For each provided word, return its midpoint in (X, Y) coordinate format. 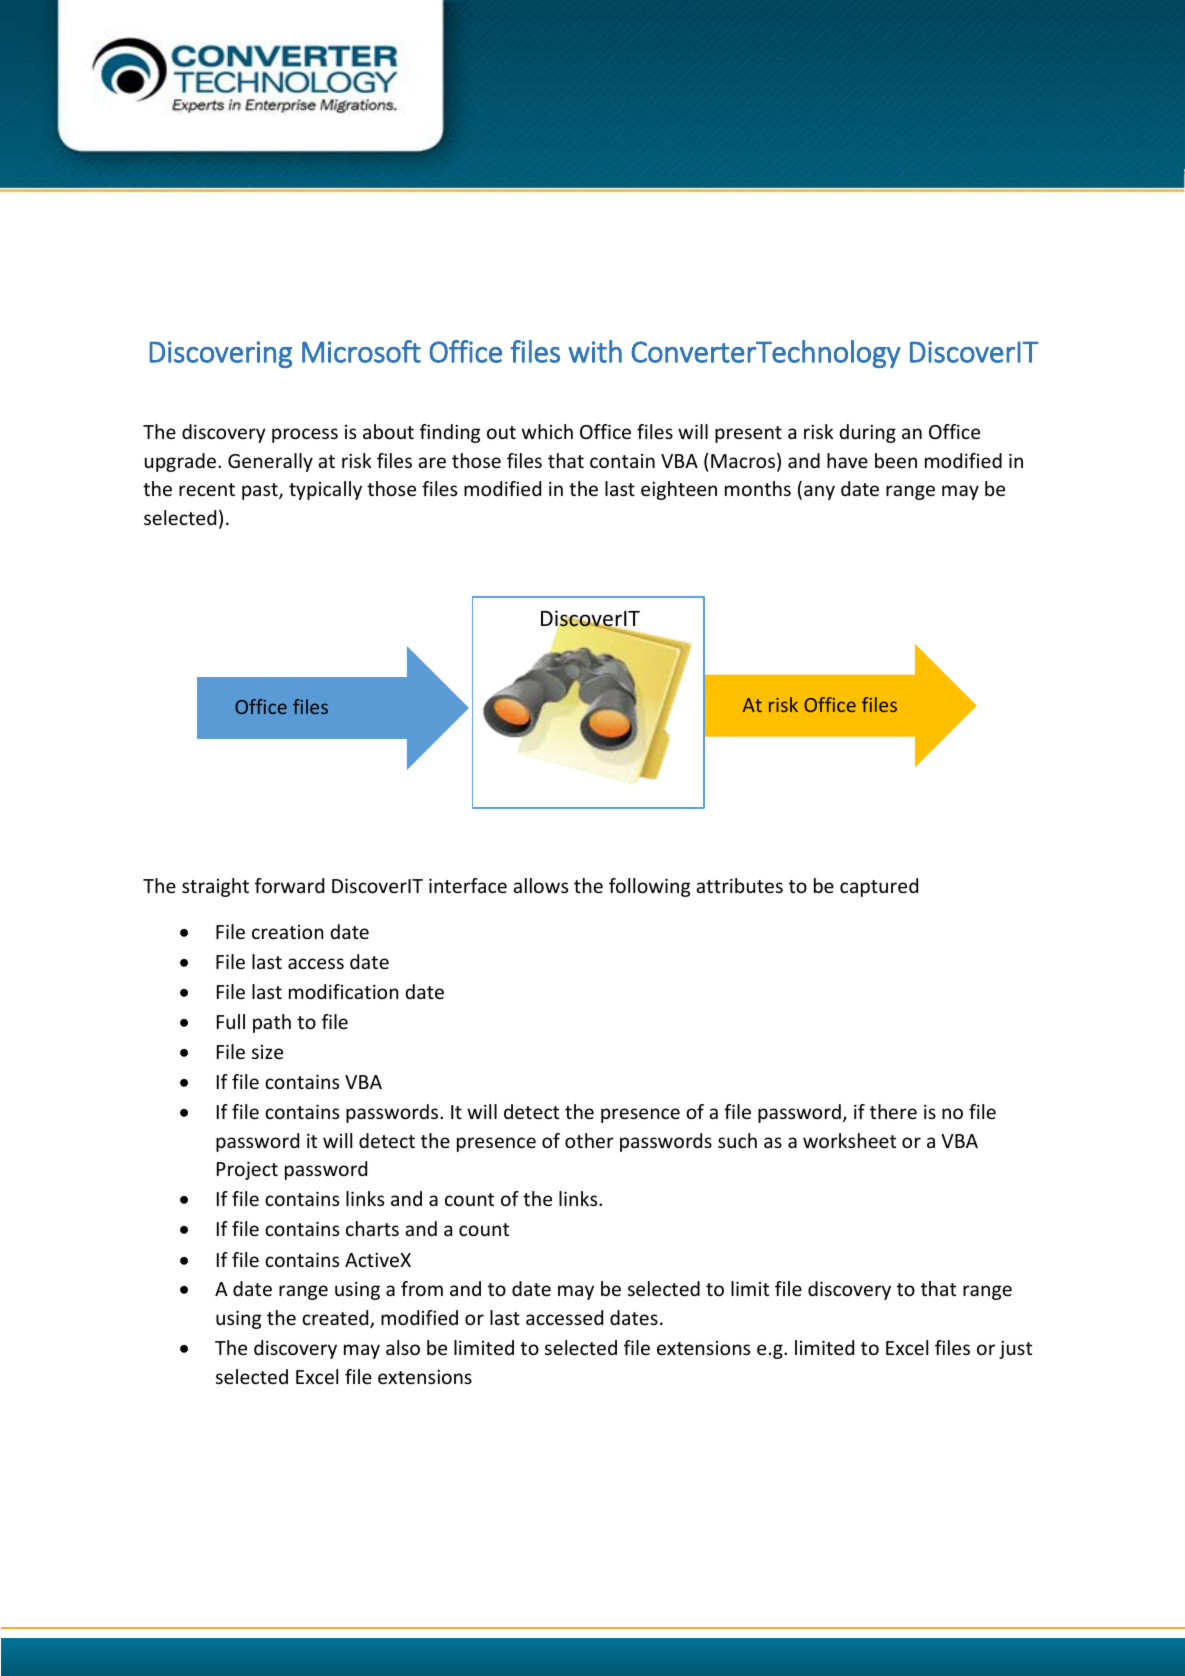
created (336, 1319)
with (595, 351)
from (422, 1288)
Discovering (220, 354)
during (867, 433)
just (1015, 1349)
